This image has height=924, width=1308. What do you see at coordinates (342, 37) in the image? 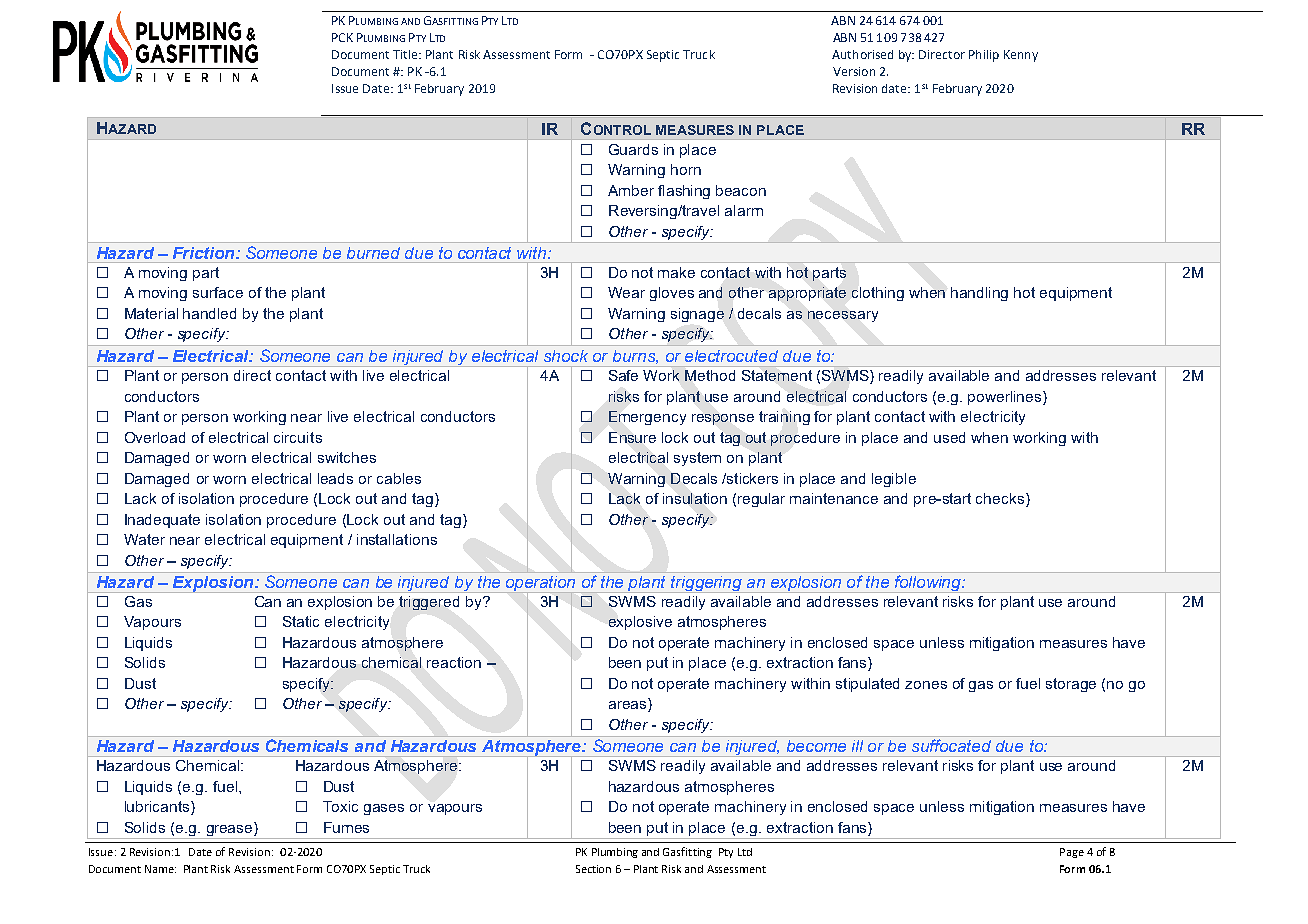
I see `PCK` at bounding box center [342, 37].
